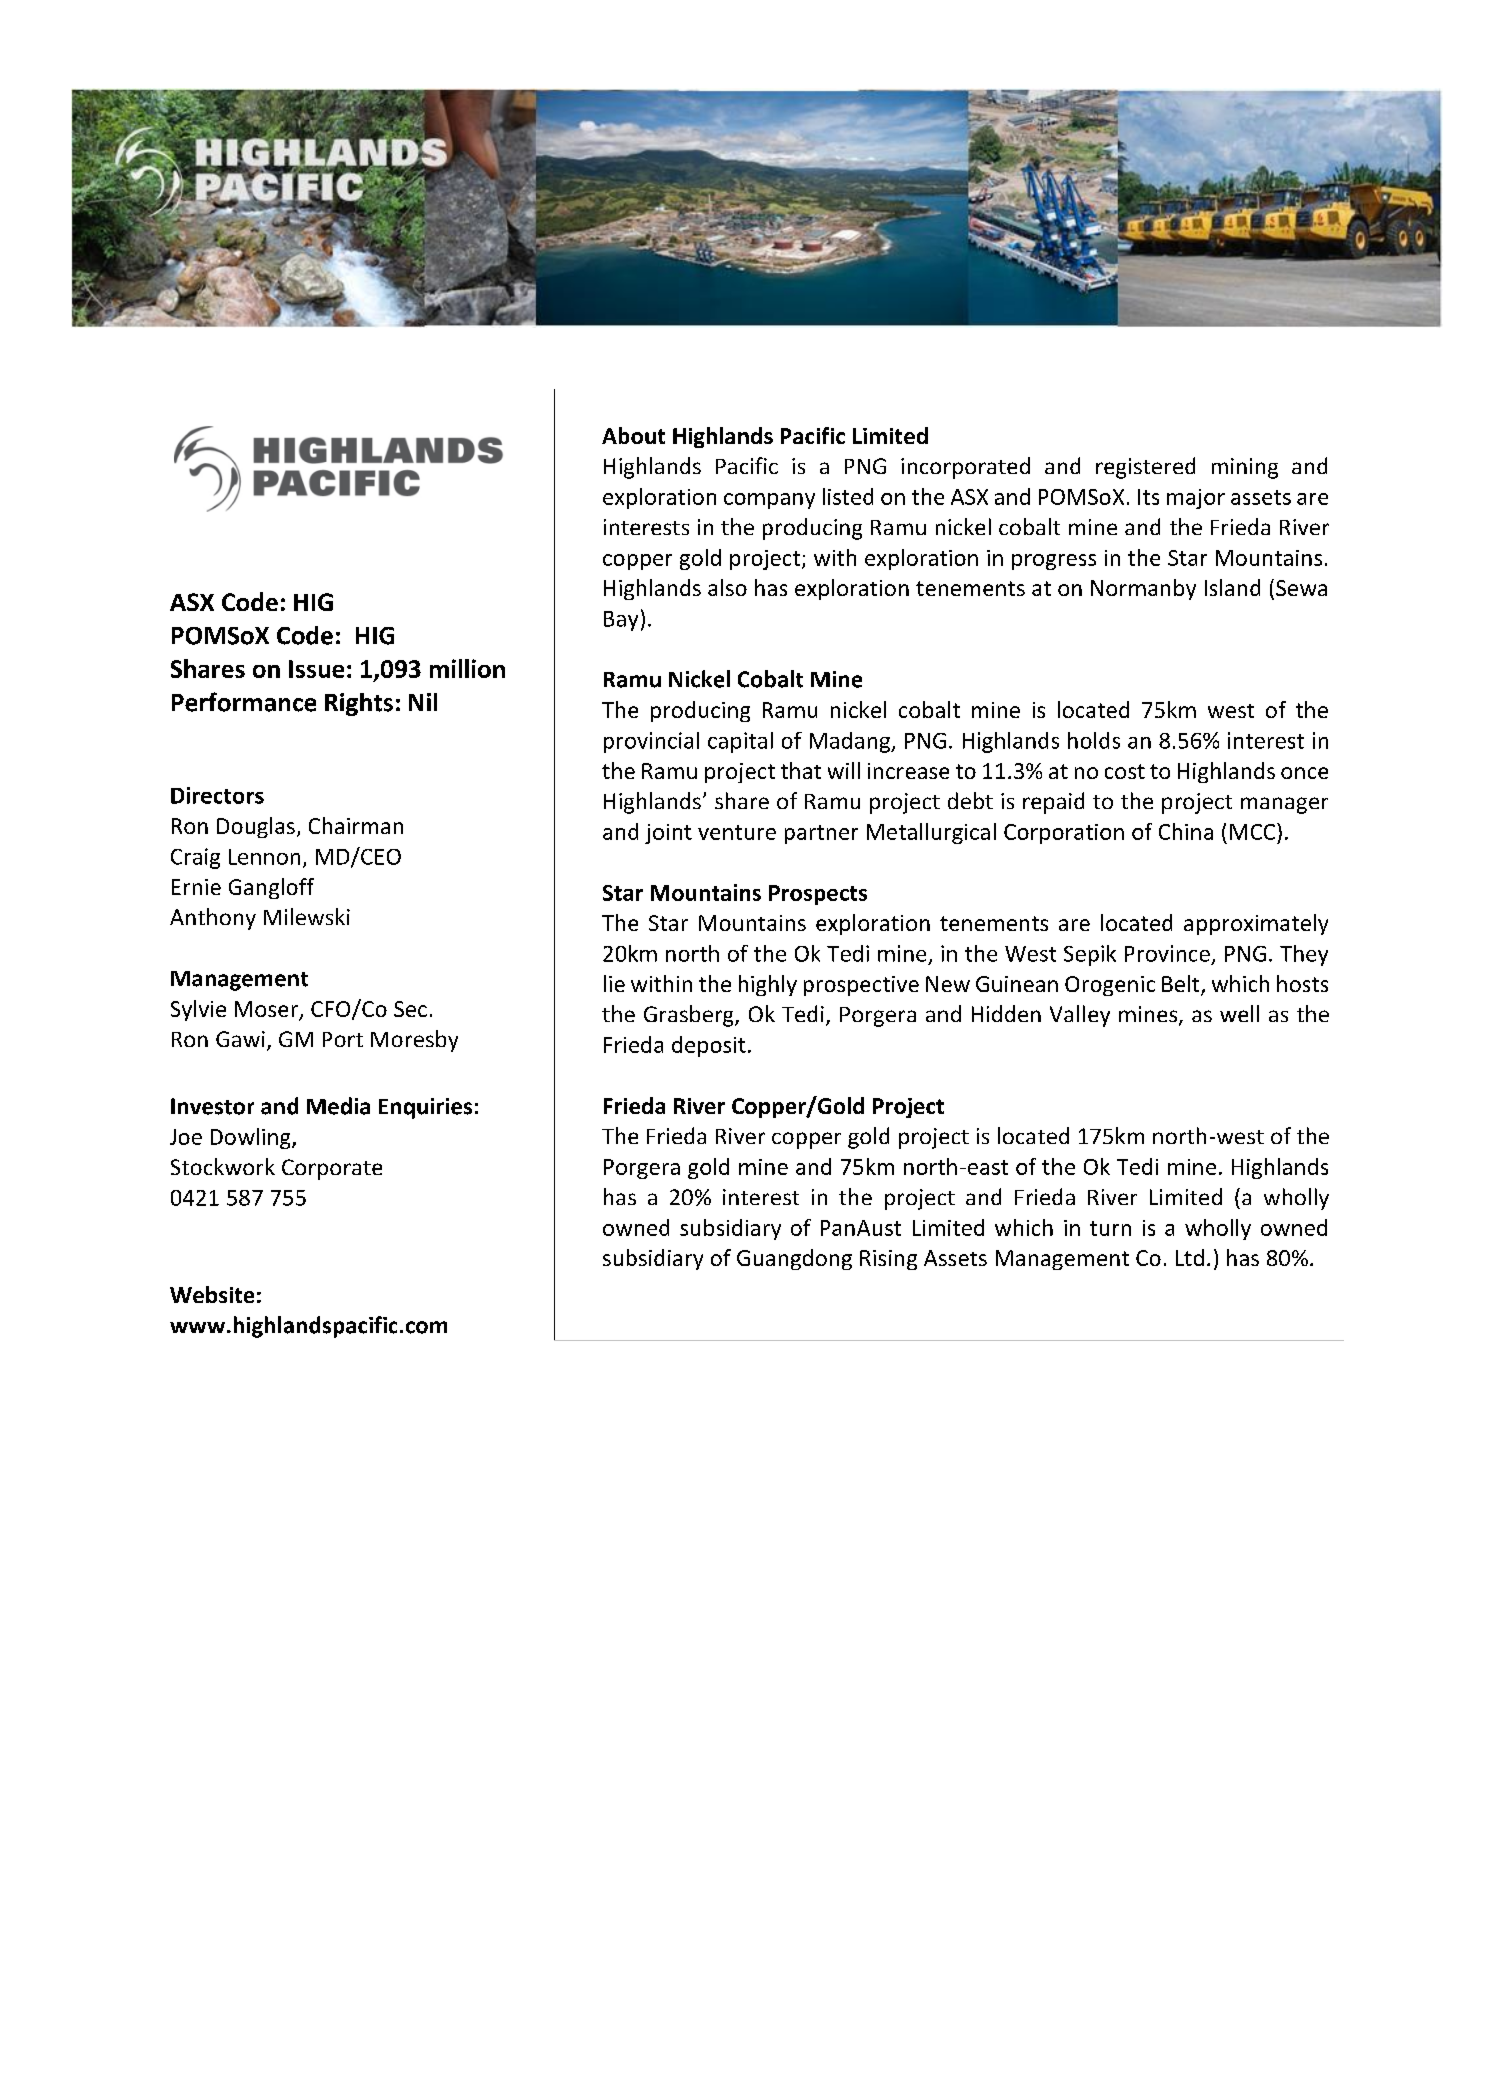 The image size is (1485, 2100). What do you see at coordinates (212, 1294) in the screenshot?
I see `Website` at bounding box center [212, 1294].
